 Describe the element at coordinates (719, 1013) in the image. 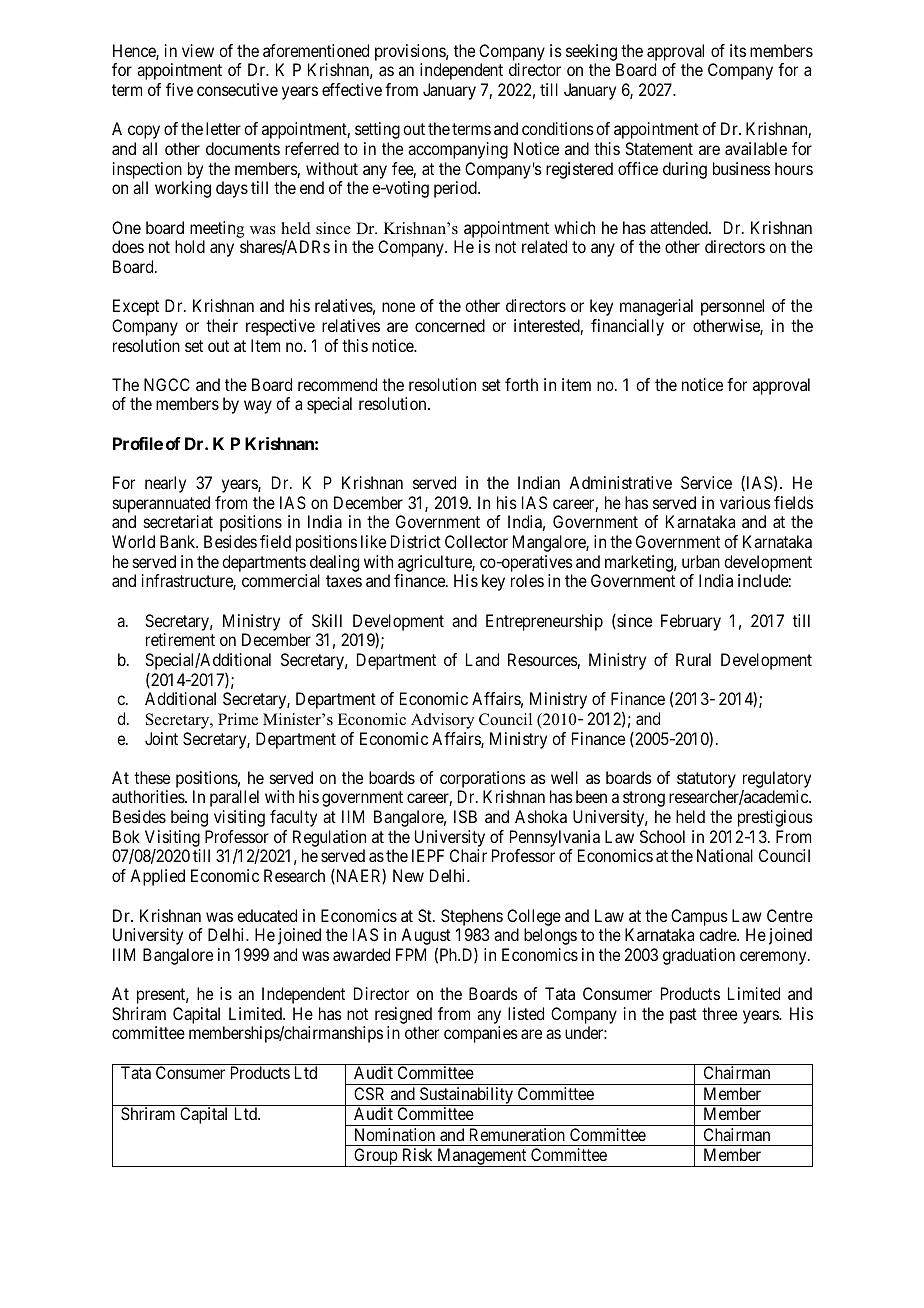

I see `three` at that location.
